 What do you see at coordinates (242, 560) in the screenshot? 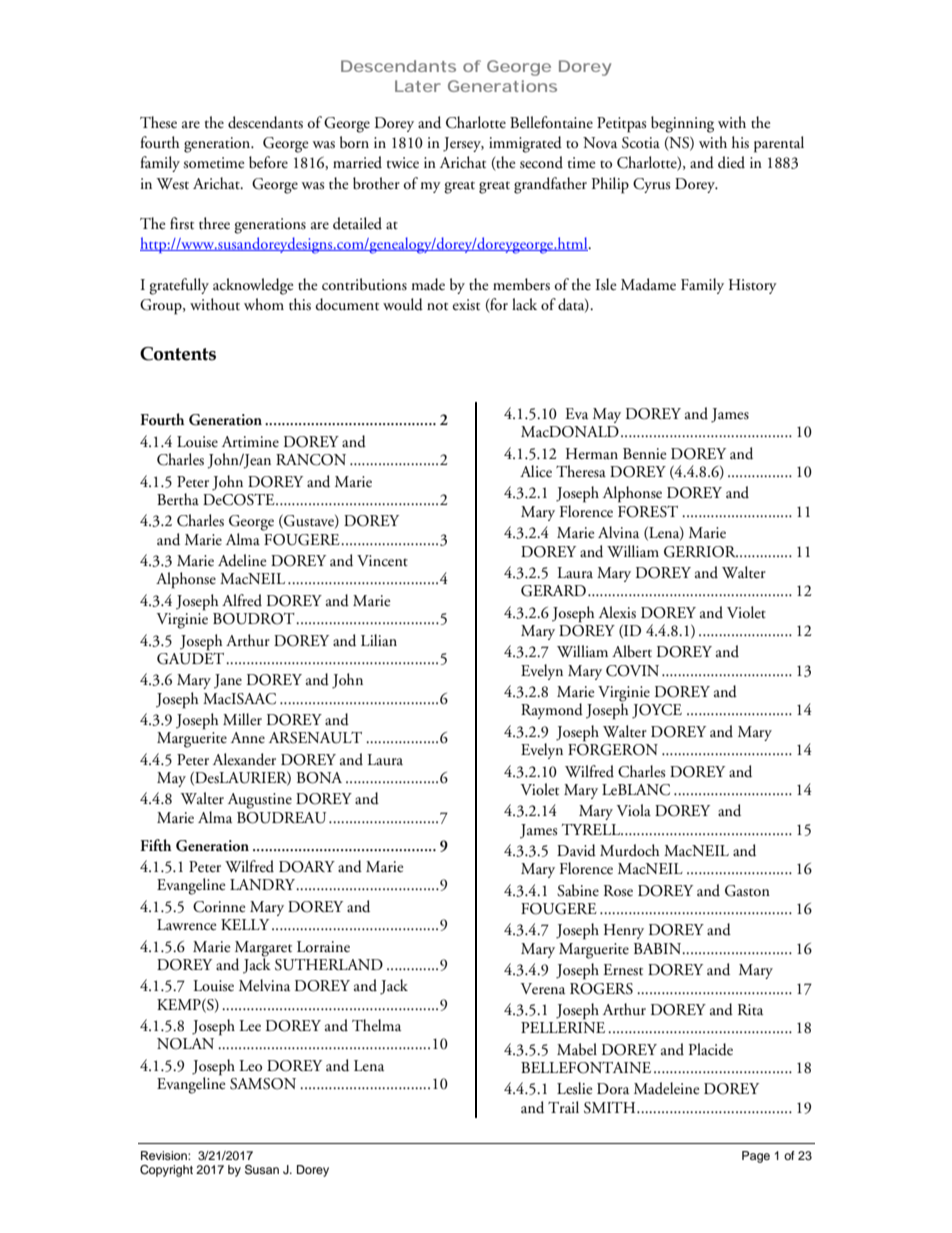
I see `Adeline` at bounding box center [242, 560].
